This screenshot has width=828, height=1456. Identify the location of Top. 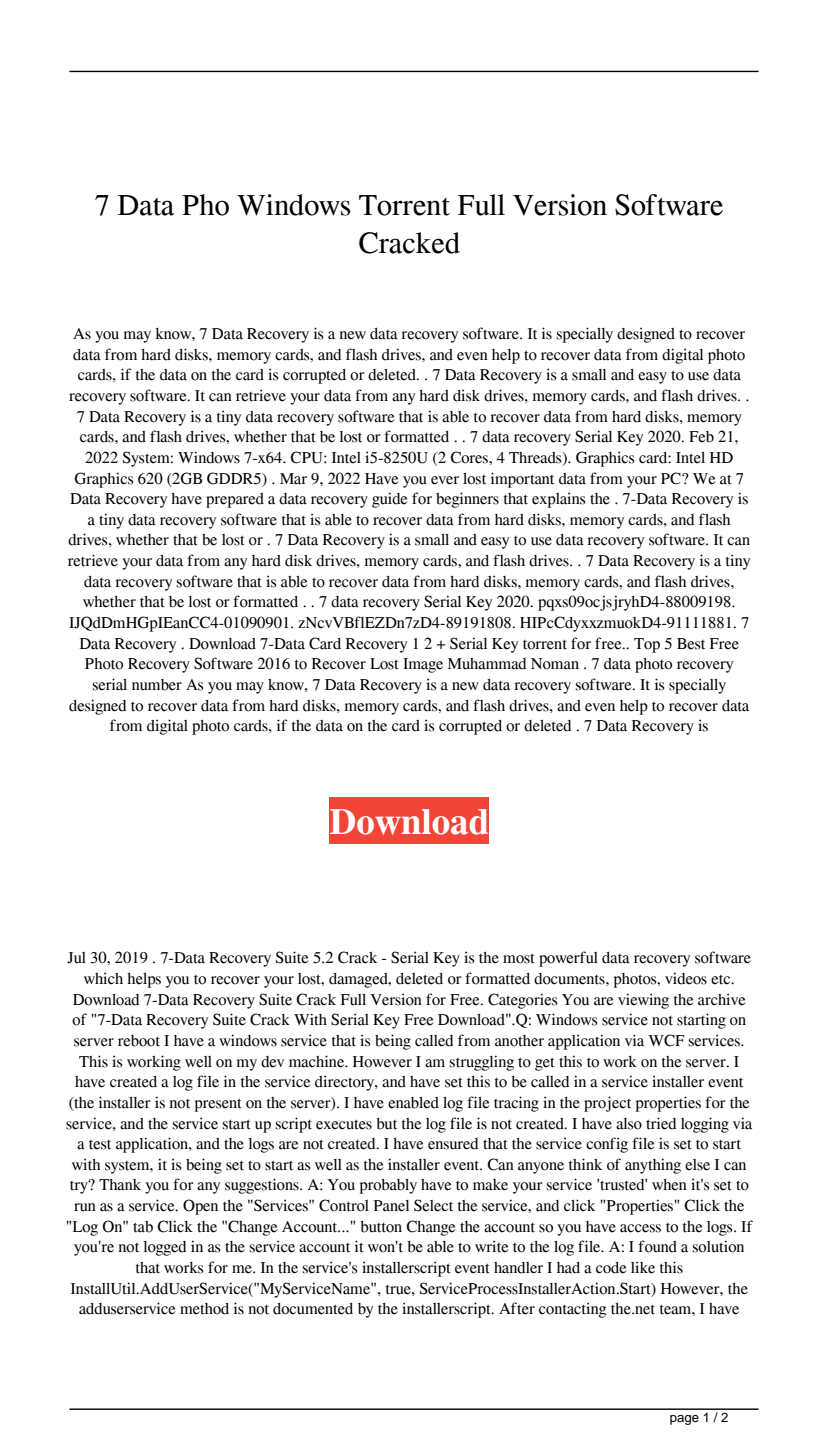
(647, 645).
